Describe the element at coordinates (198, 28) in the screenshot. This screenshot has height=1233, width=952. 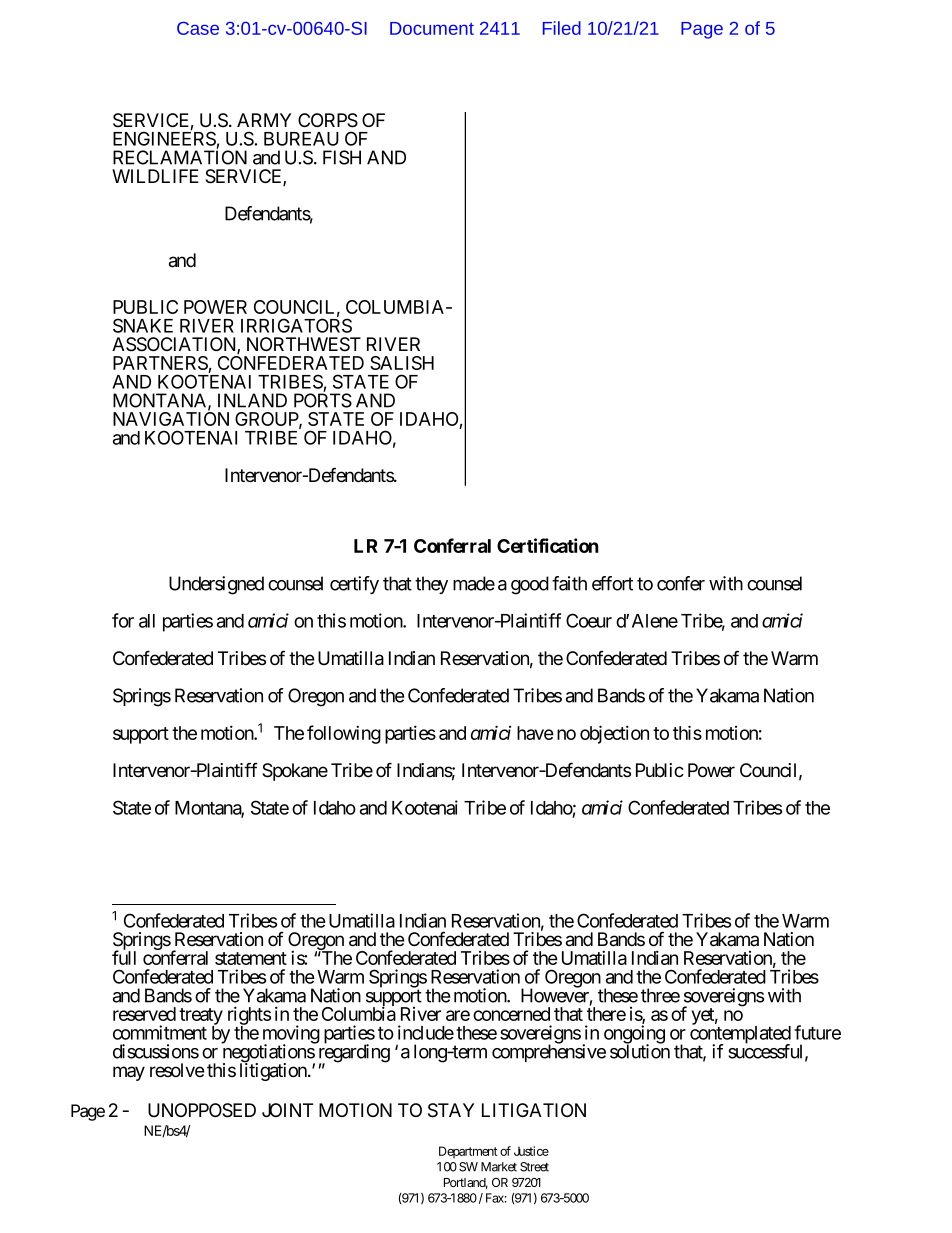
I see `Case` at that location.
